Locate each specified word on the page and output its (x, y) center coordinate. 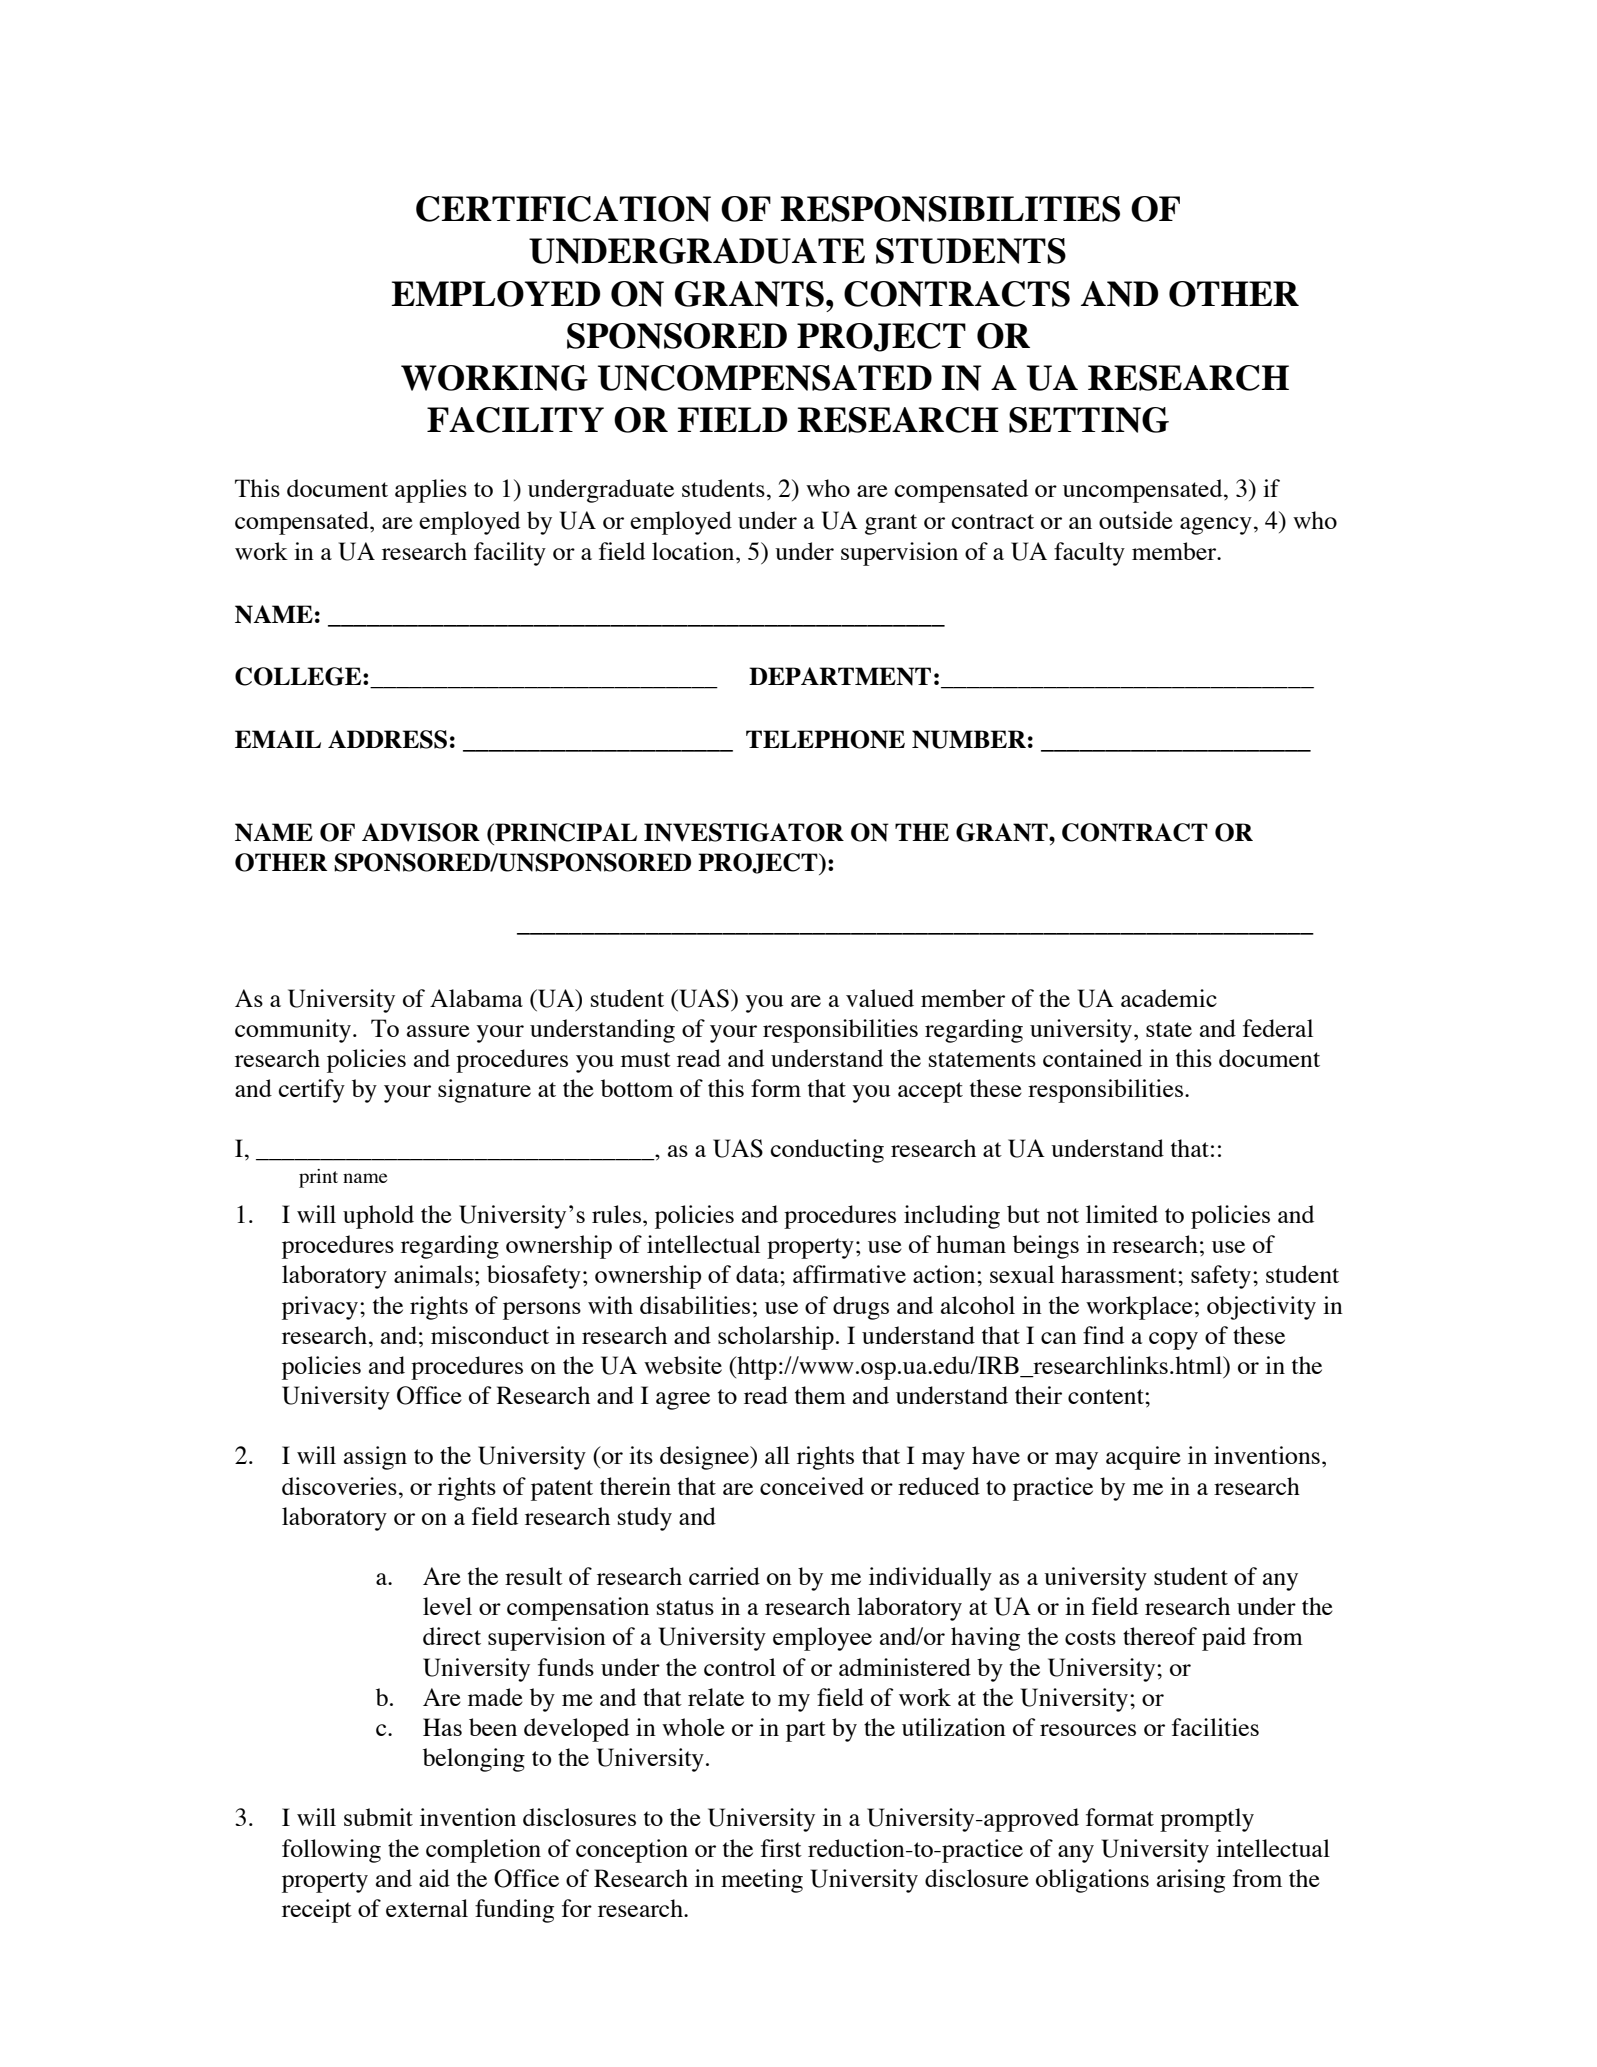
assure (438, 1031)
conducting (827, 1151)
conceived (812, 1486)
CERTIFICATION (563, 209)
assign (375, 1458)
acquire (1143, 1458)
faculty (1089, 554)
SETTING (1089, 420)
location (694, 551)
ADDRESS (387, 739)
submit (378, 1817)
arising (1191, 1881)
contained (1092, 1058)
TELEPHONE (825, 739)
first (781, 1848)
